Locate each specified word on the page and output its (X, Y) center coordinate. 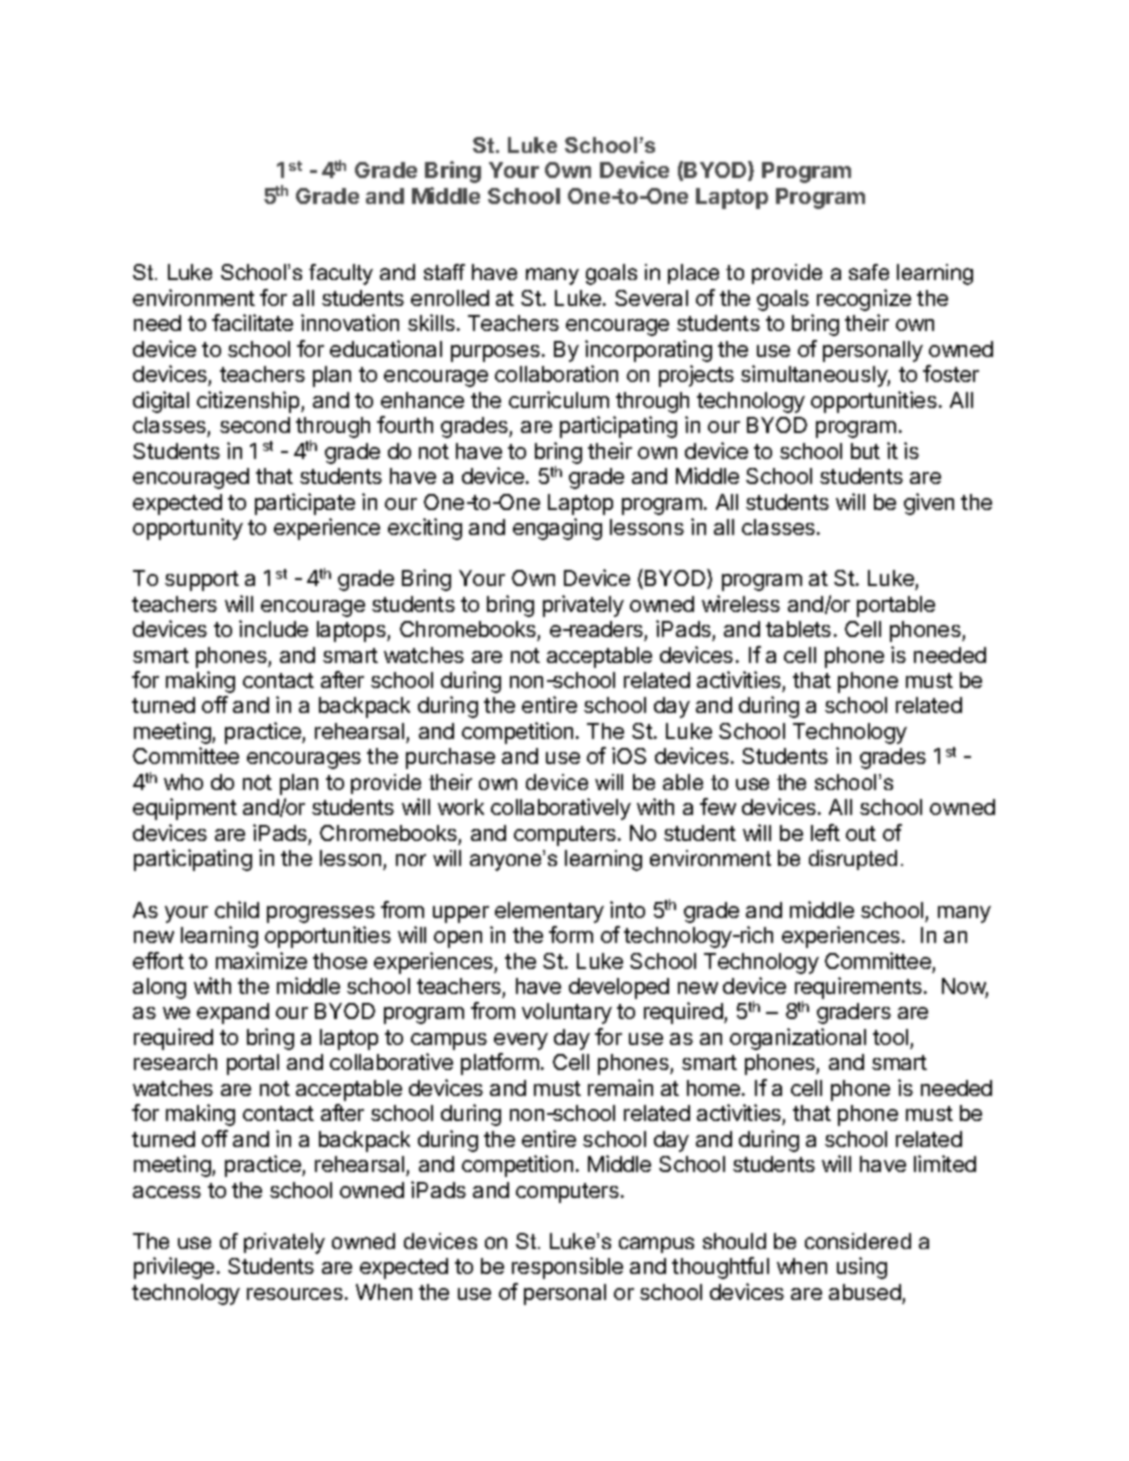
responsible (567, 1268)
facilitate (252, 322)
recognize (864, 300)
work (461, 807)
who (183, 782)
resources (295, 1294)
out (861, 833)
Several (651, 298)
